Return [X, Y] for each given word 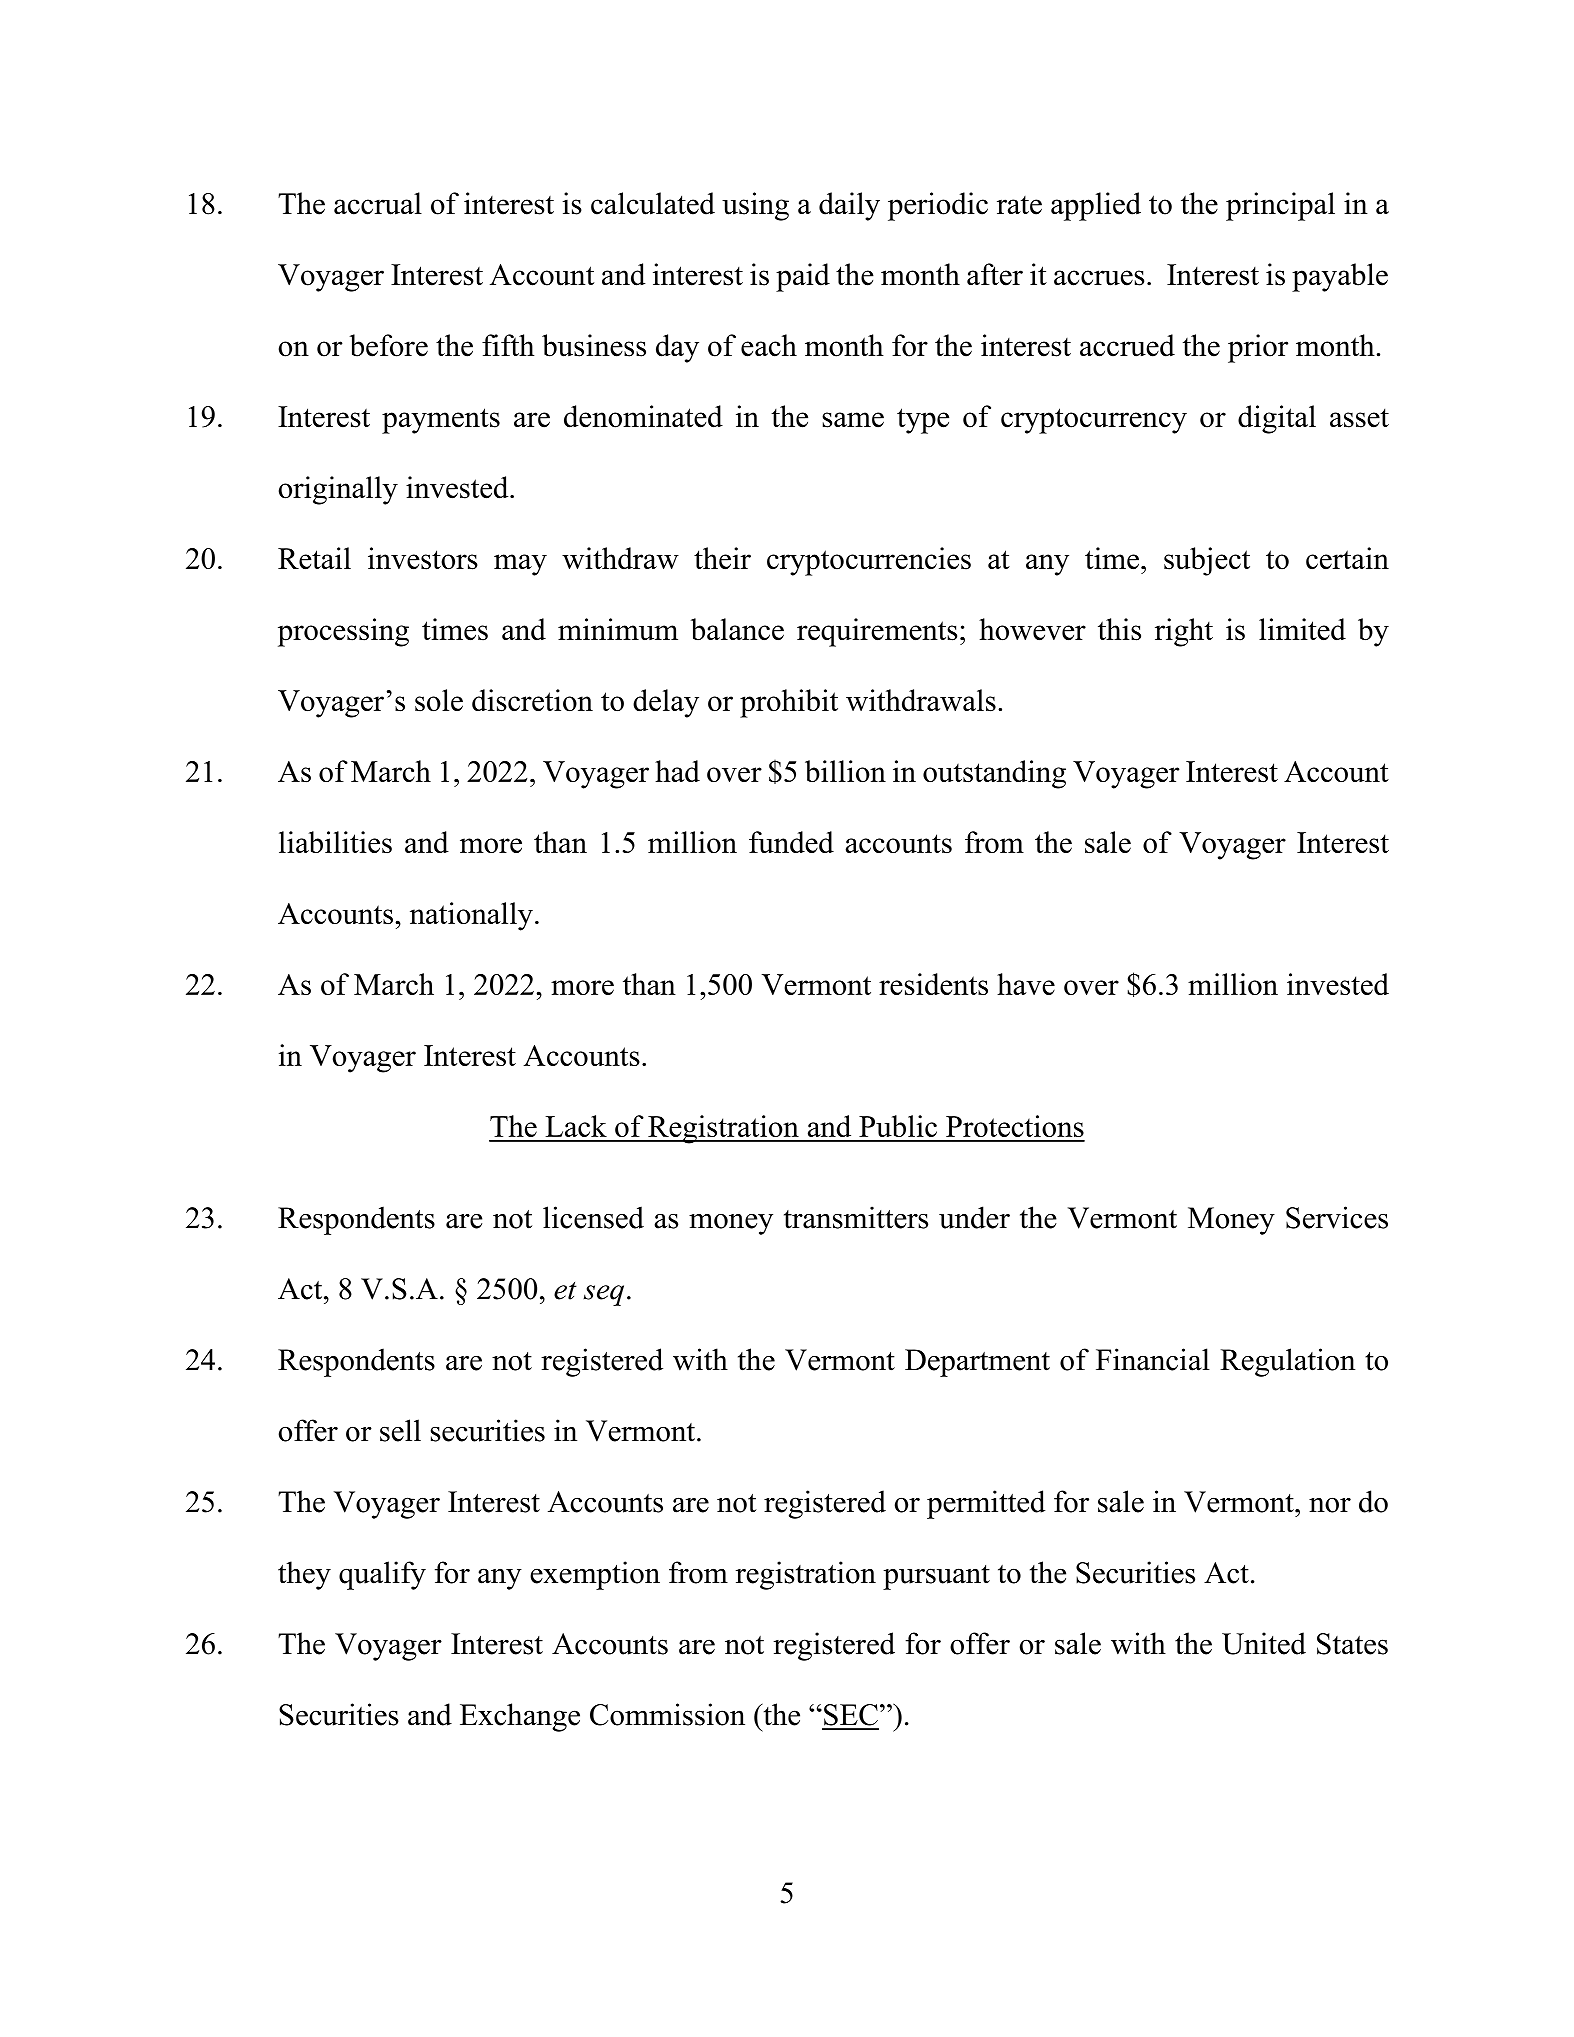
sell [400, 1430]
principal [1280, 206]
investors [423, 558]
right [1184, 632]
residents [933, 984]
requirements [877, 632]
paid [803, 277]
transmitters [856, 1217]
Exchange [520, 1717]
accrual [378, 203]
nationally [471, 916]
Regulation [1287, 1362]
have [1026, 984]
